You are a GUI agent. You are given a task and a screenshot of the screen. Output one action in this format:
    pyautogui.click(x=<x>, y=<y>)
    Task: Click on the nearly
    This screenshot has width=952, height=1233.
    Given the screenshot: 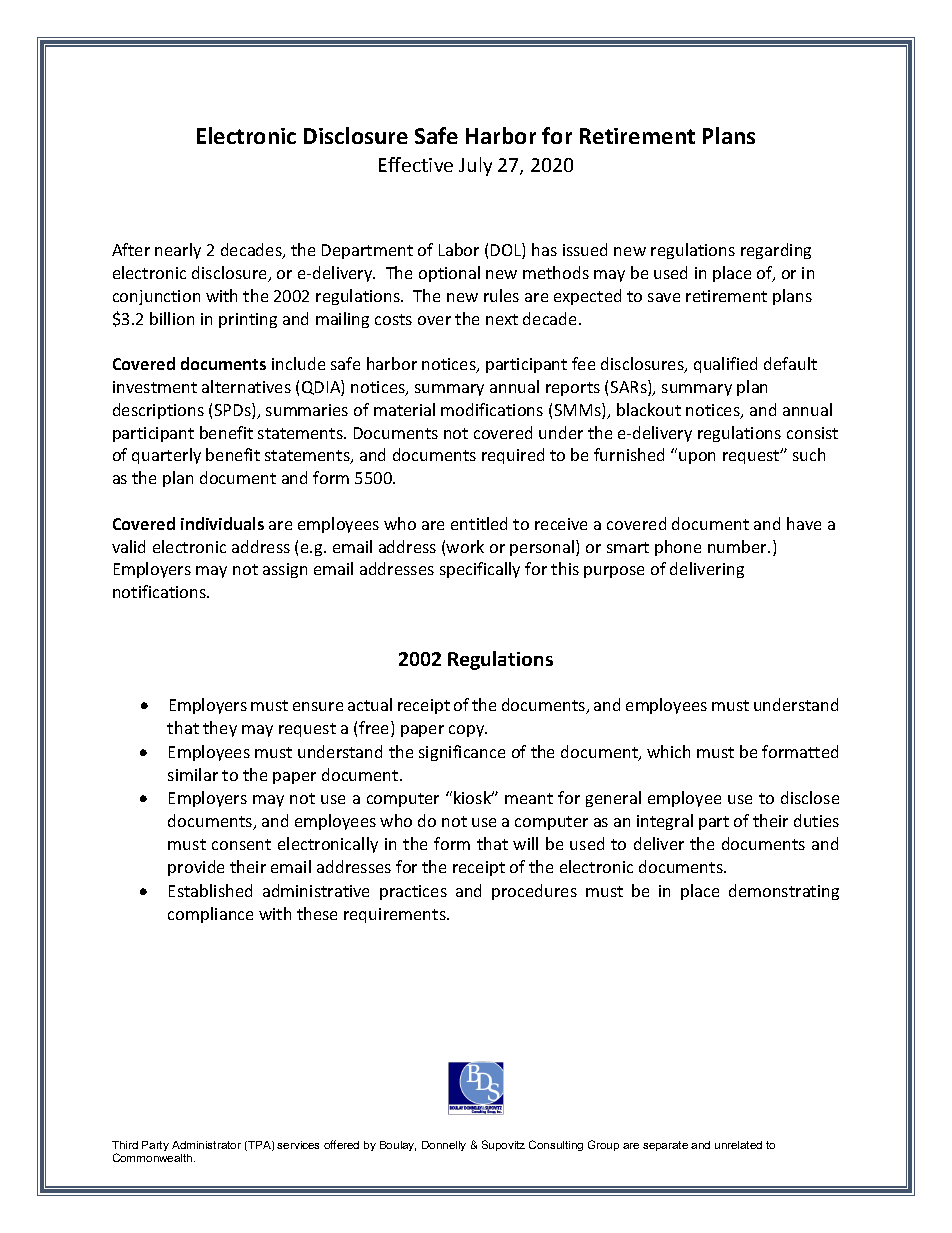 What is the action you would take?
    pyautogui.click(x=178, y=251)
